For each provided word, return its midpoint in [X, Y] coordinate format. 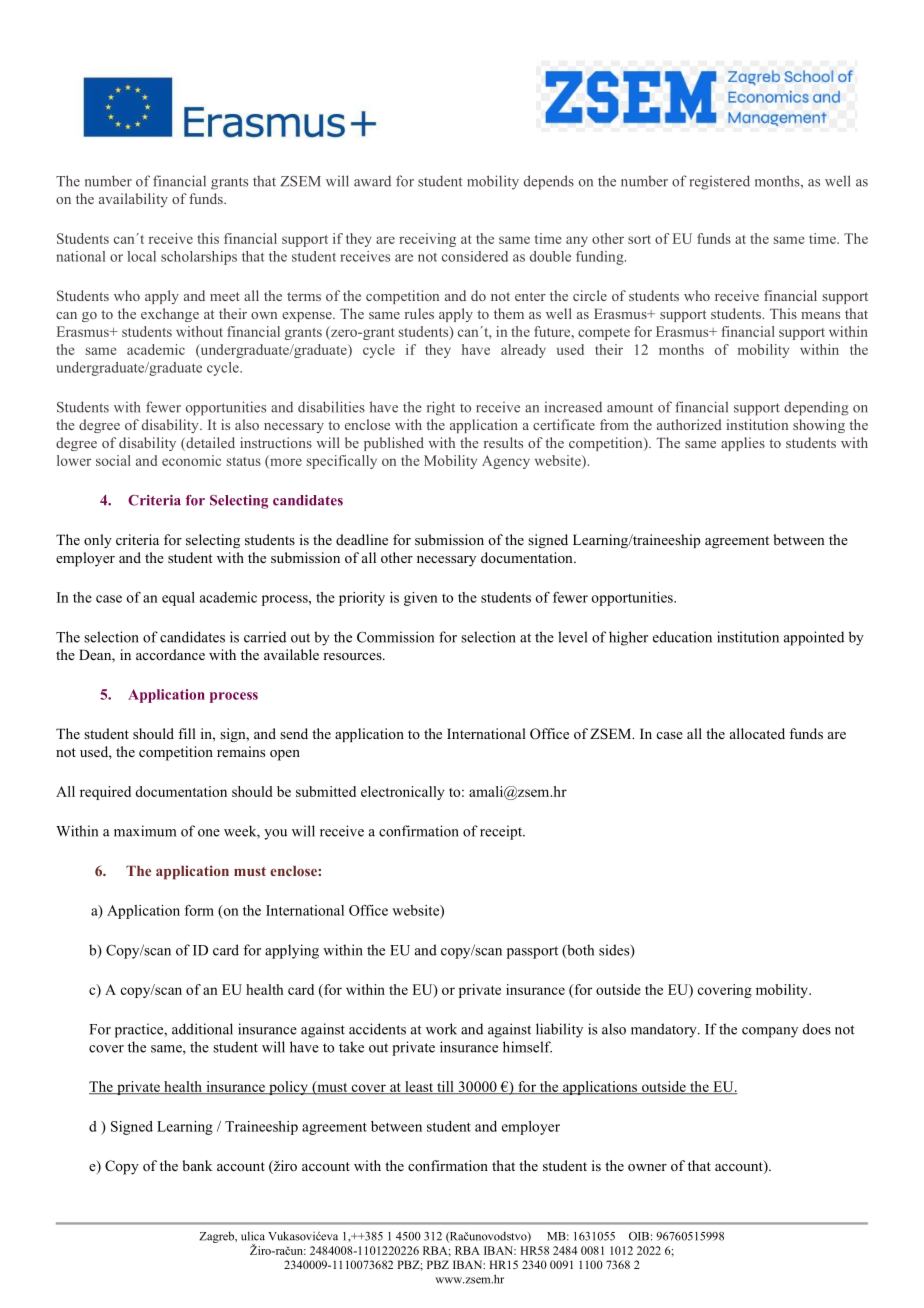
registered [720, 182]
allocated [757, 733]
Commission [395, 637]
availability [133, 200]
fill [187, 733]
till [445, 1087]
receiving [427, 240]
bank [197, 1165]
